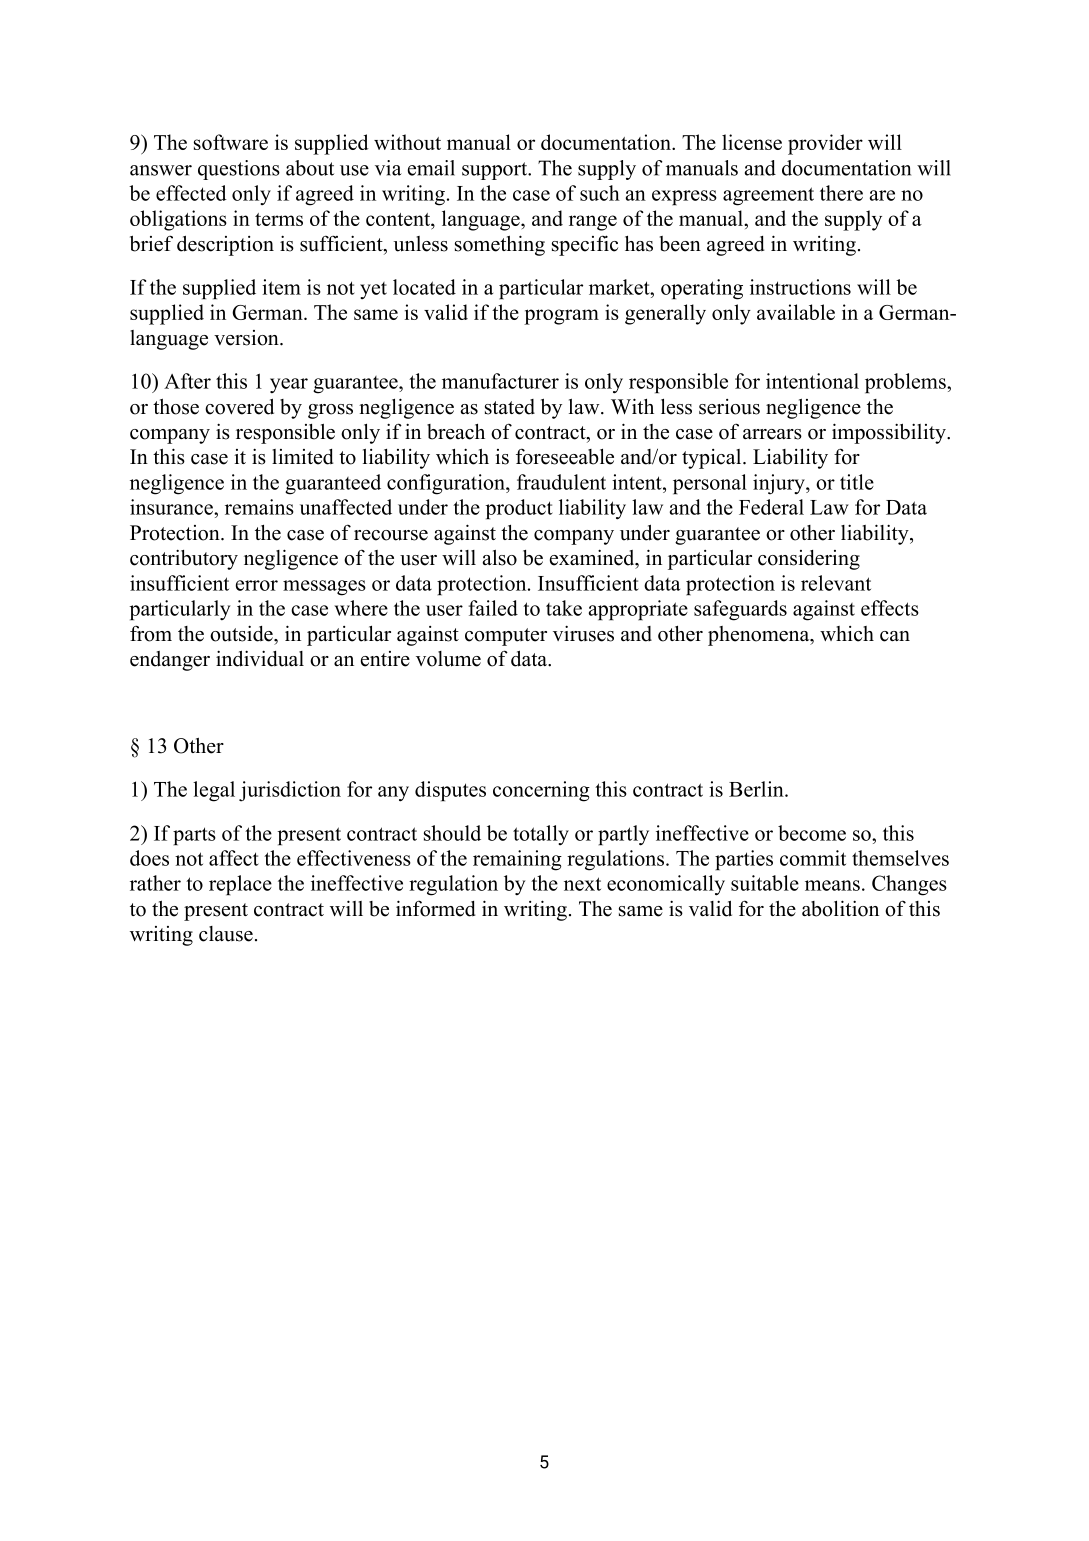  Describe the element at coordinates (757, 789) in the page. I see `Berlin` at that location.
